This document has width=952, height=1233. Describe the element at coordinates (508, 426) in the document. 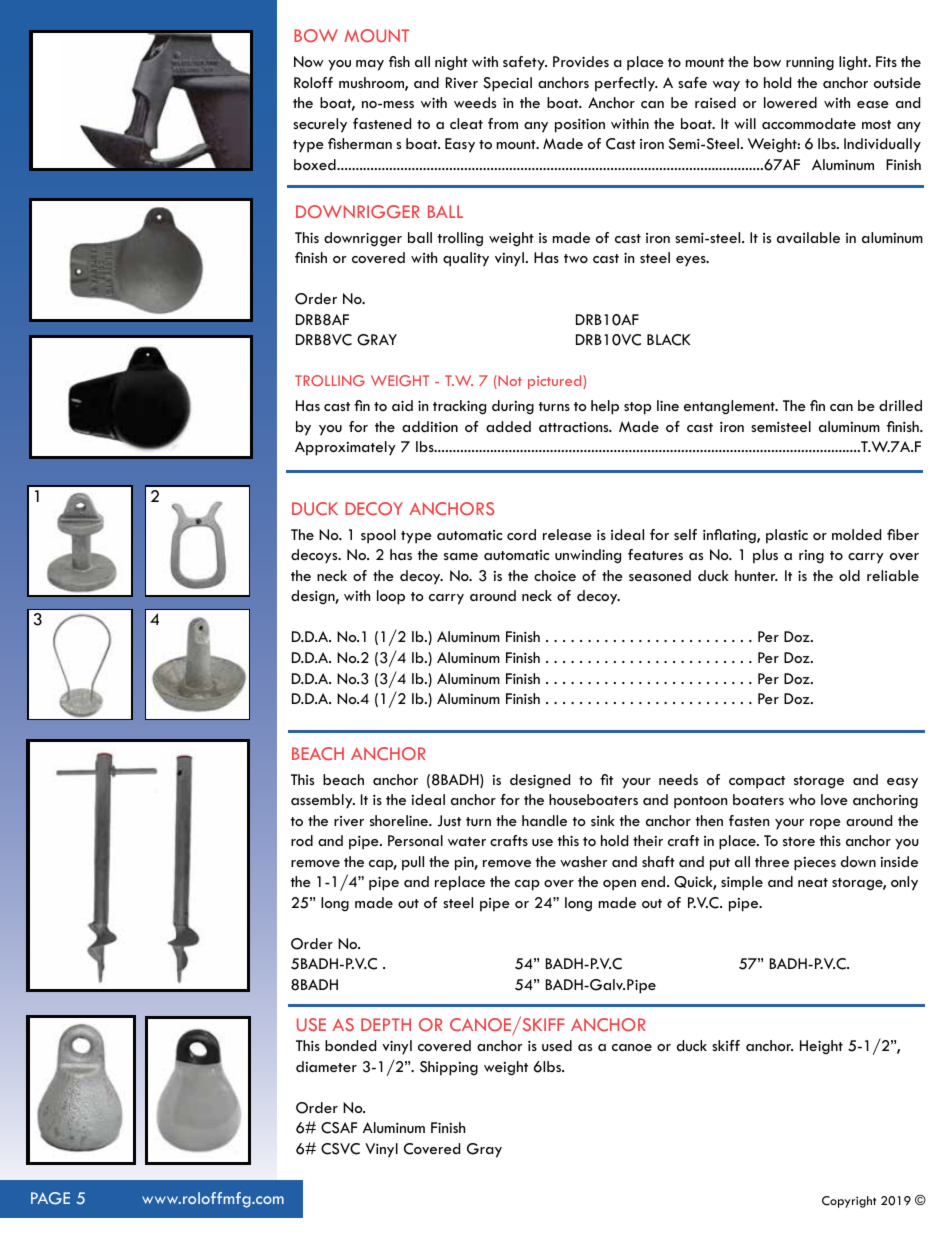

I see `added` at that location.
